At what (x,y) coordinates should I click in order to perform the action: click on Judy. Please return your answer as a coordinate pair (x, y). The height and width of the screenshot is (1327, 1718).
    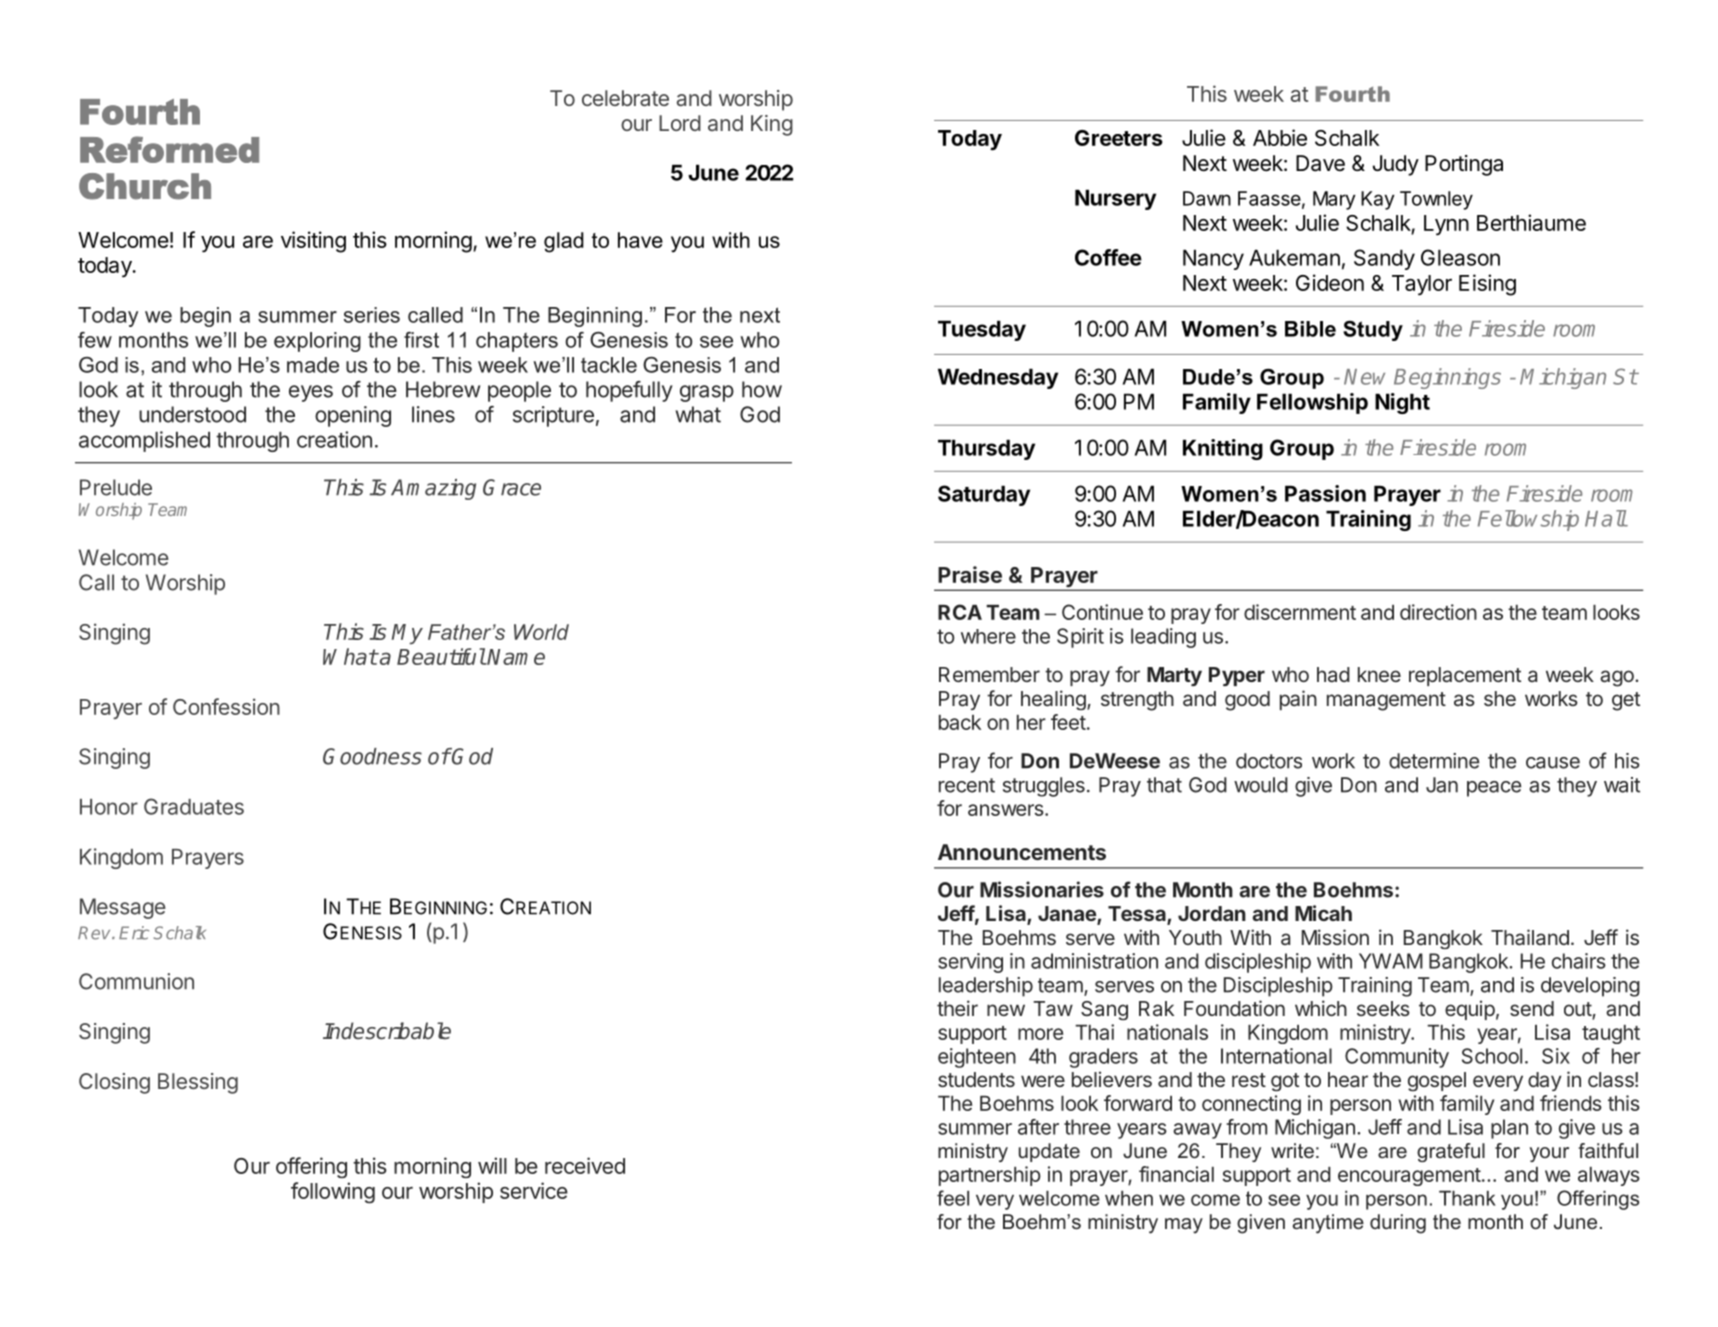
    Looking at the image, I should click on (1396, 165).
